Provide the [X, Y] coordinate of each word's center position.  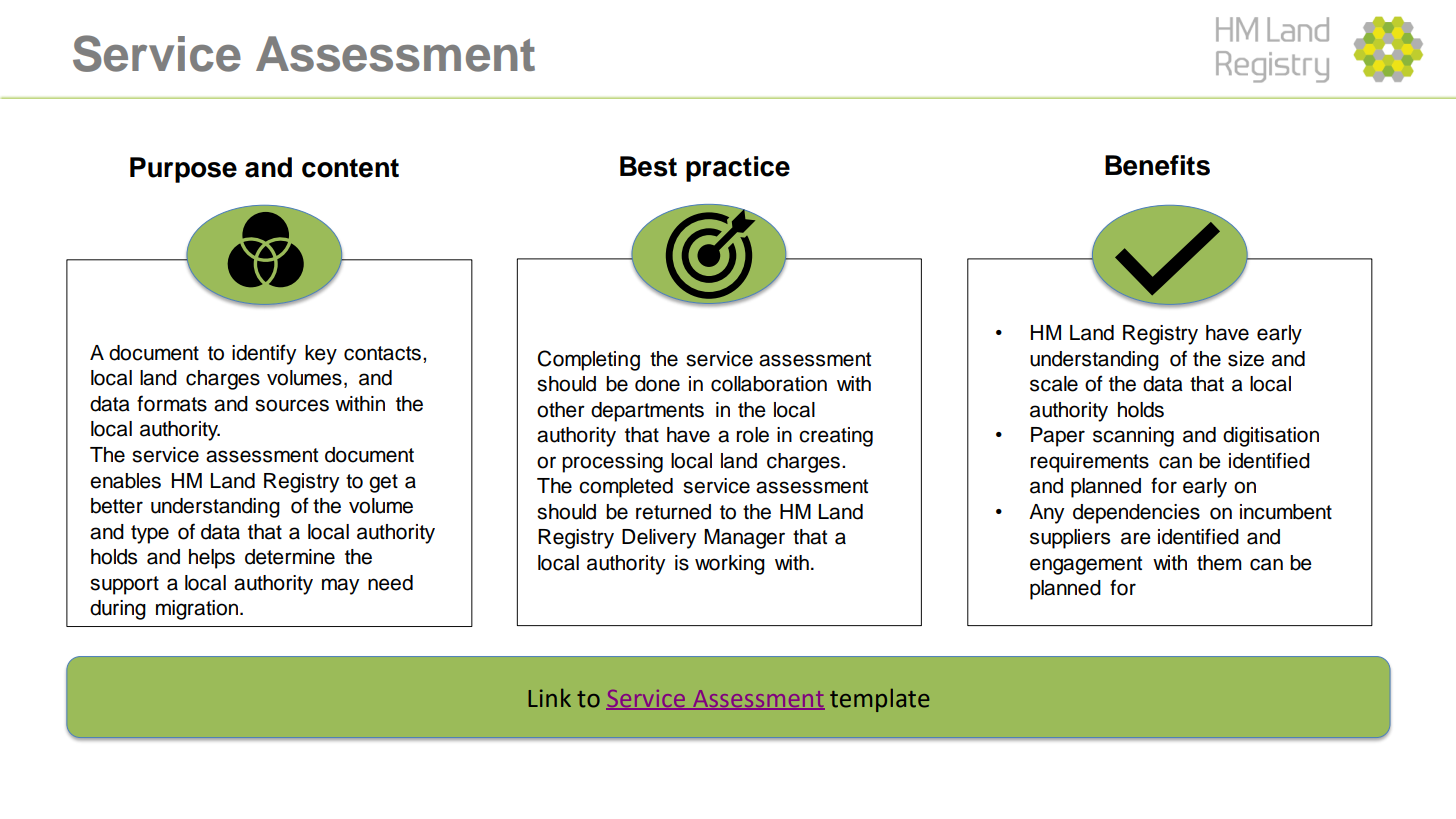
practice [738, 169]
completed [626, 488]
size [1246, 359]
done [657, 384]
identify [264, 354]
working [730, 565]
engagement [1086, 565]
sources [292, 405]
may [340, 586]
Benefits [1157, 165]
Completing [589, 360]
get [383, 483]
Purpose [183, 170]
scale [1054, 384]
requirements [1090, 463]
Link [549, 698]
